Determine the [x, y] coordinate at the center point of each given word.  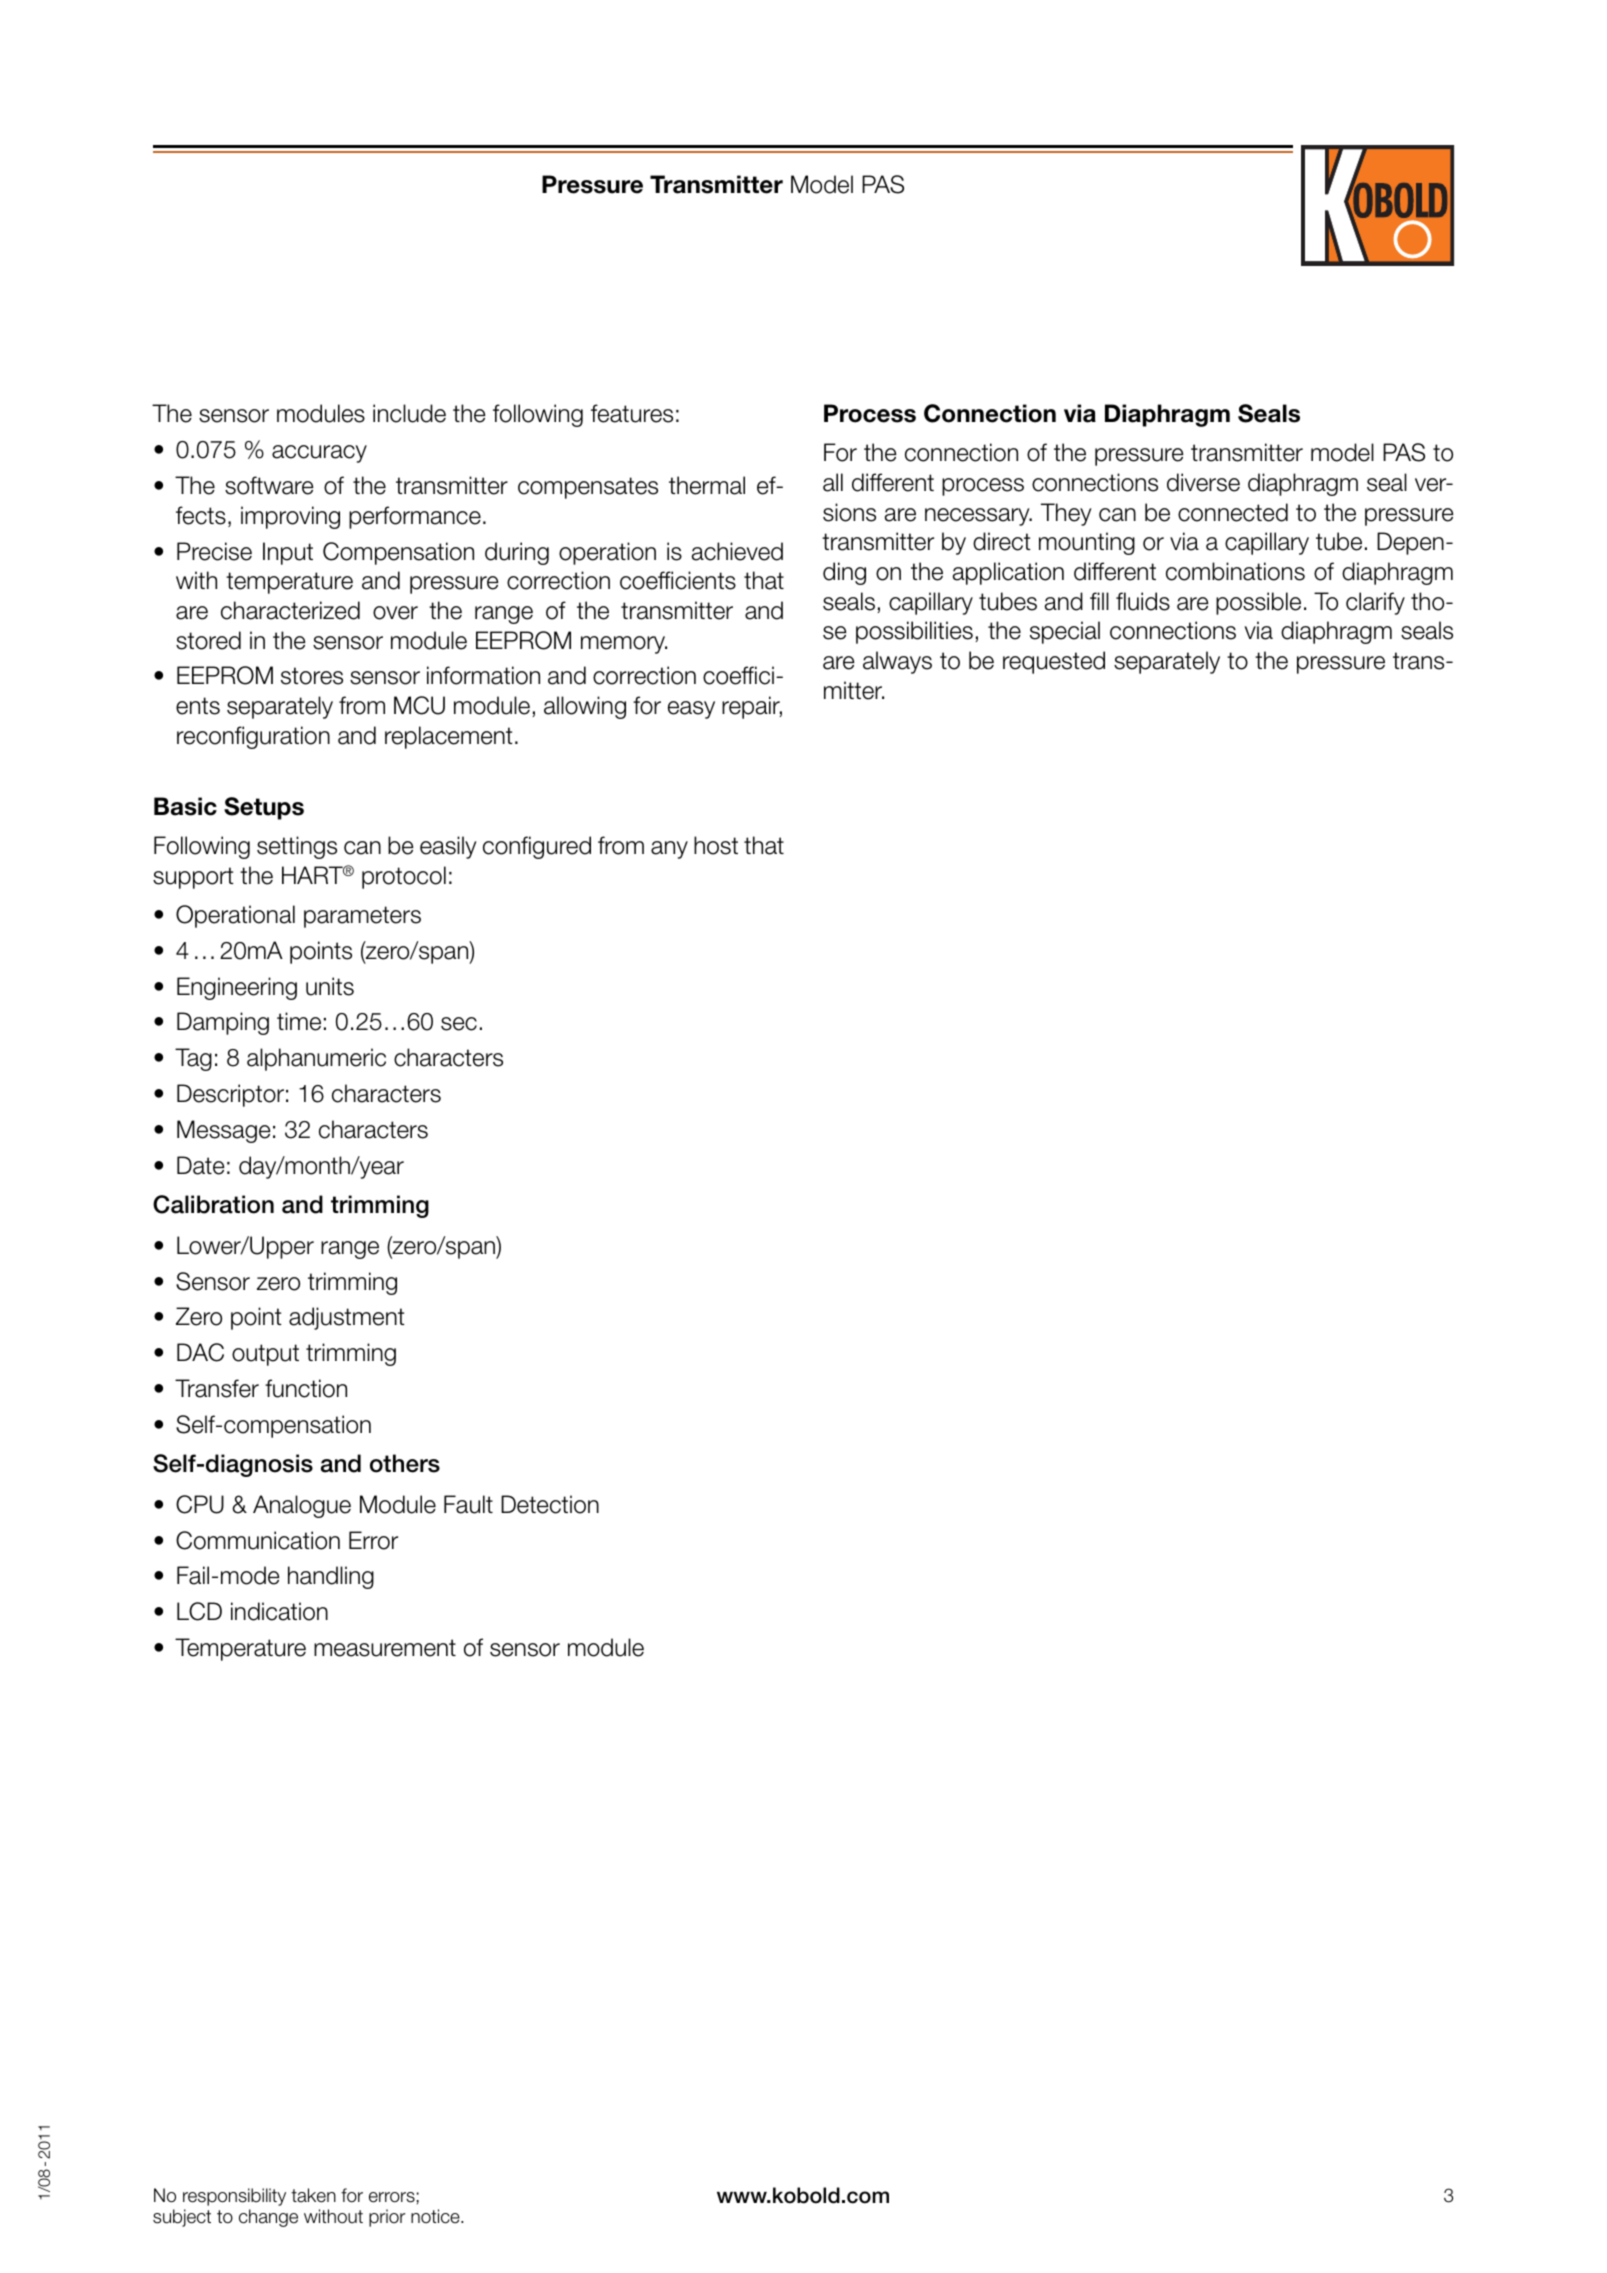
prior [387, 2218]
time [299, 1021]
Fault [468, 1504]
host [716, 845]
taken [313, 2195]
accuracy [319, 454]
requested [1054, 662]
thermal [707, 485]
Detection [550, 1504]
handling [331, 1577]
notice [436, 2216]
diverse [1203, 482]
